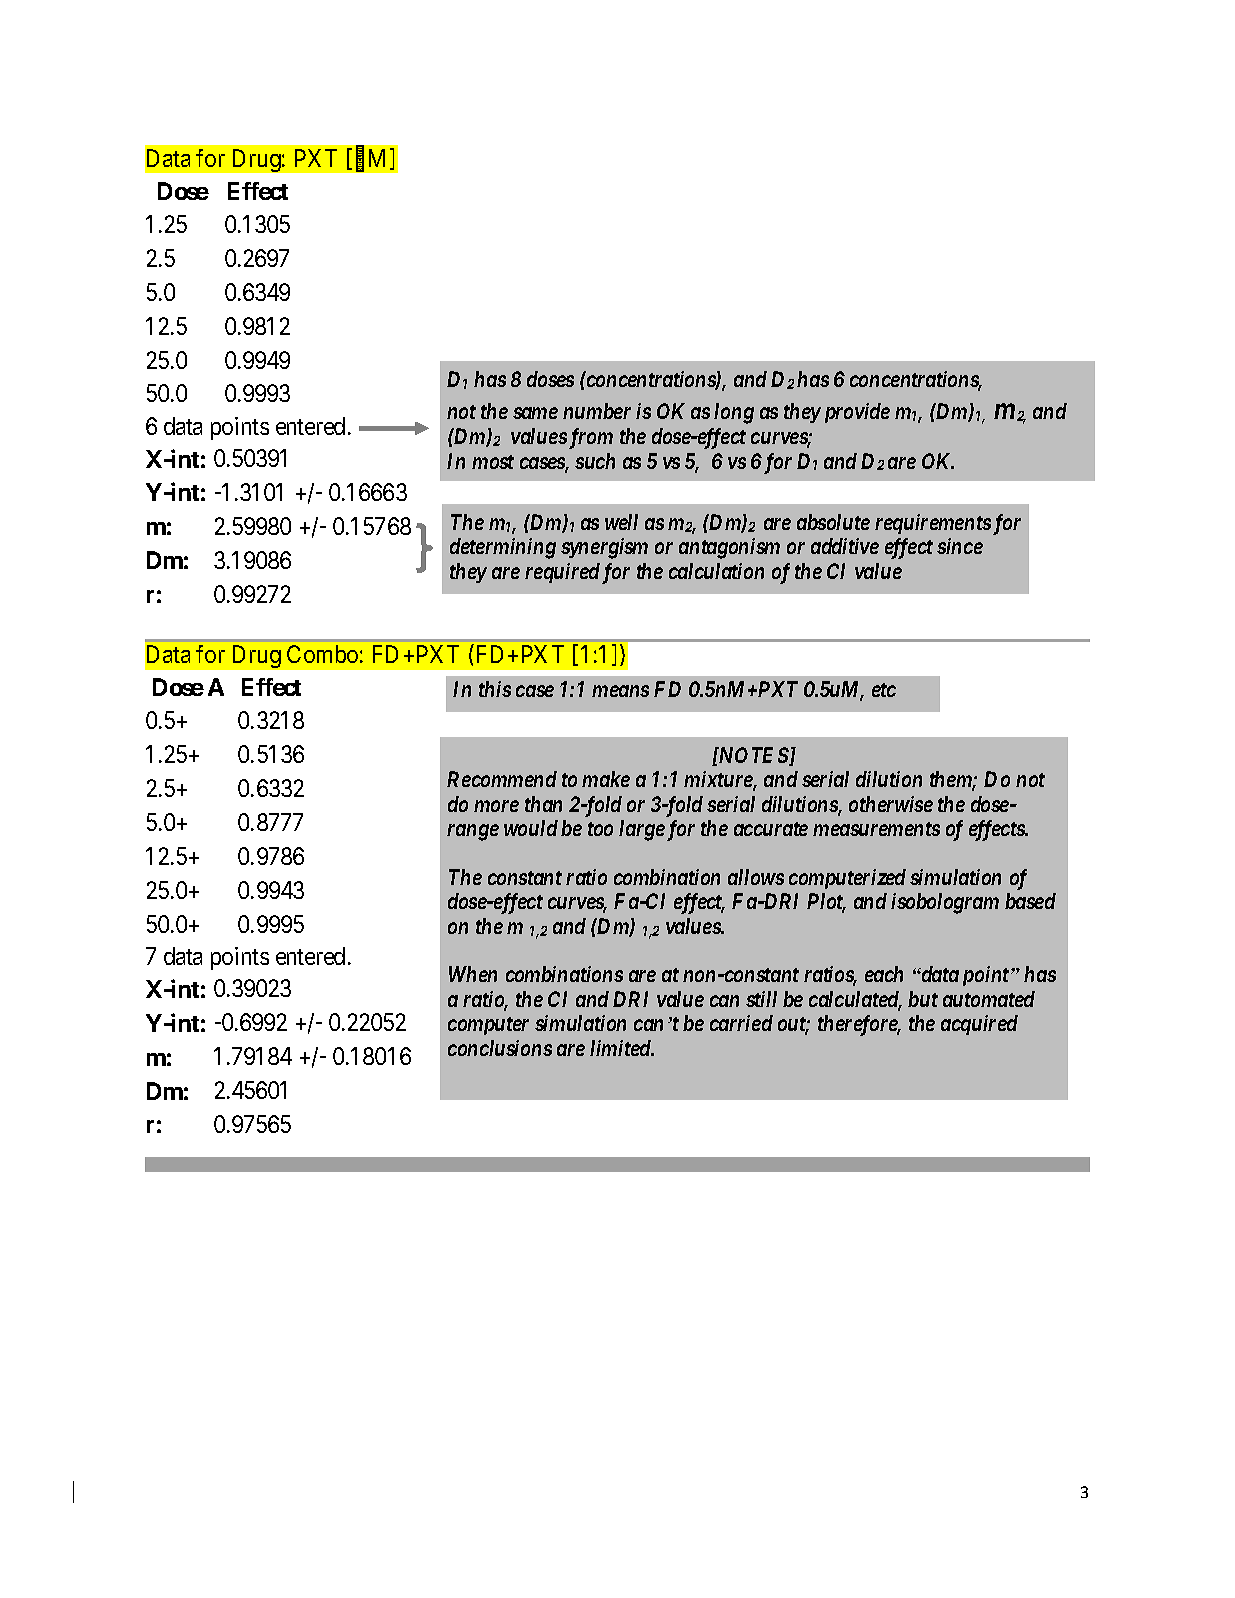  What do you see at coordinates (734, 413) in the screenshot?
I see `long` at bounding box center [734, 413].
